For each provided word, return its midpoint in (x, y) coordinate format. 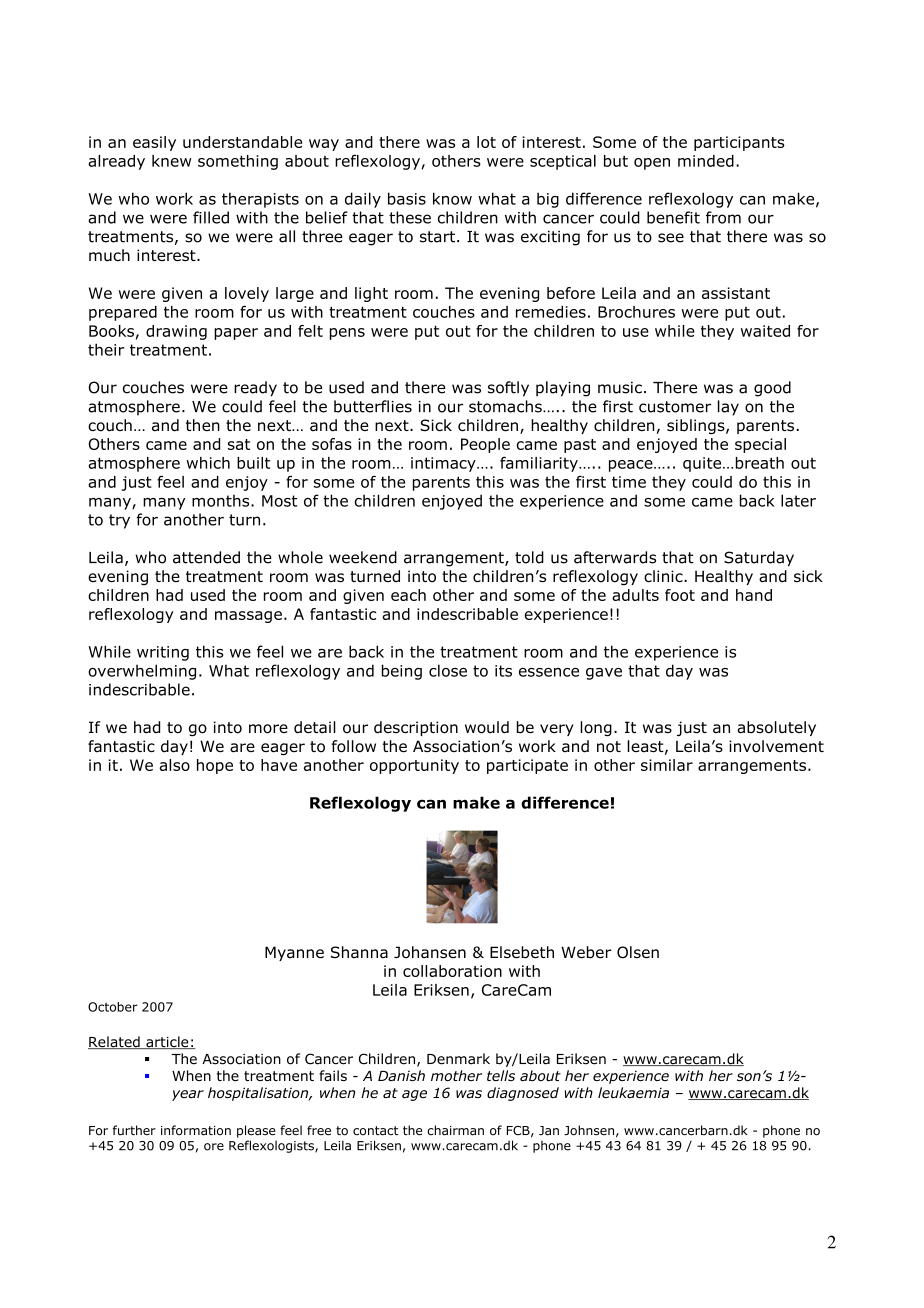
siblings (697, 426)
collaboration (452, 971)
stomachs (506, 406)
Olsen (638, 952)
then (203, 425)
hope (215, 766)
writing (163, 653)
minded (706, 161)
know (452, 198)
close (448, 670)
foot (680, 595)
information (196, 1130)
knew (171, 161)
